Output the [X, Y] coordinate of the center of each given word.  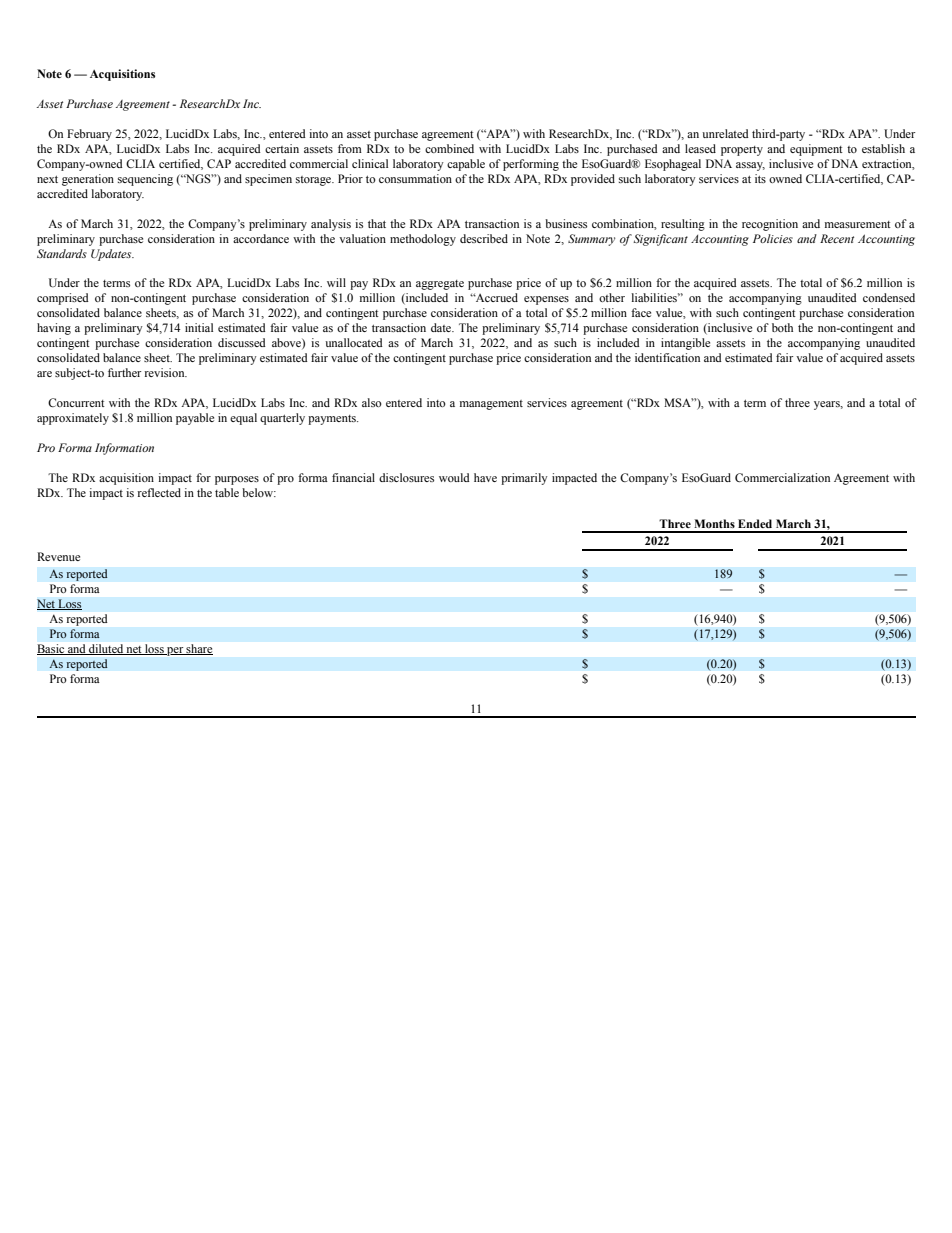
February [89, 135]
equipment [816, 150]
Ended [755, 523]
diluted [106, 649]
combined [449, 148]
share [199, 649]
